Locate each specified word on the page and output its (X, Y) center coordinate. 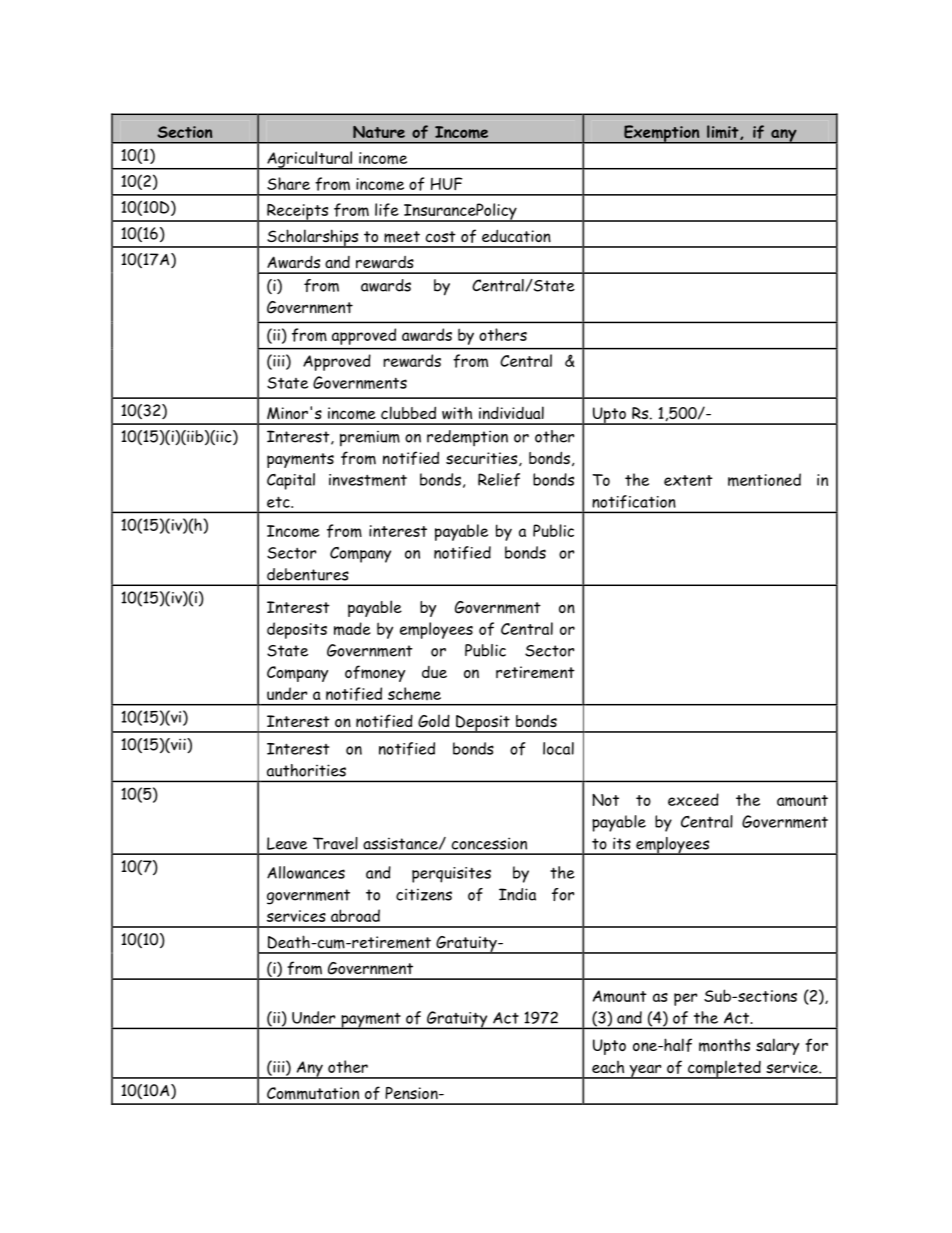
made (352, 629)
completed (724, 1069)
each (608, 1067)
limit (724, 132)
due (434, 672)
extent (688, 480)
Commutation (313, 1093)
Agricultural (310, 160)
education (516, 236)
